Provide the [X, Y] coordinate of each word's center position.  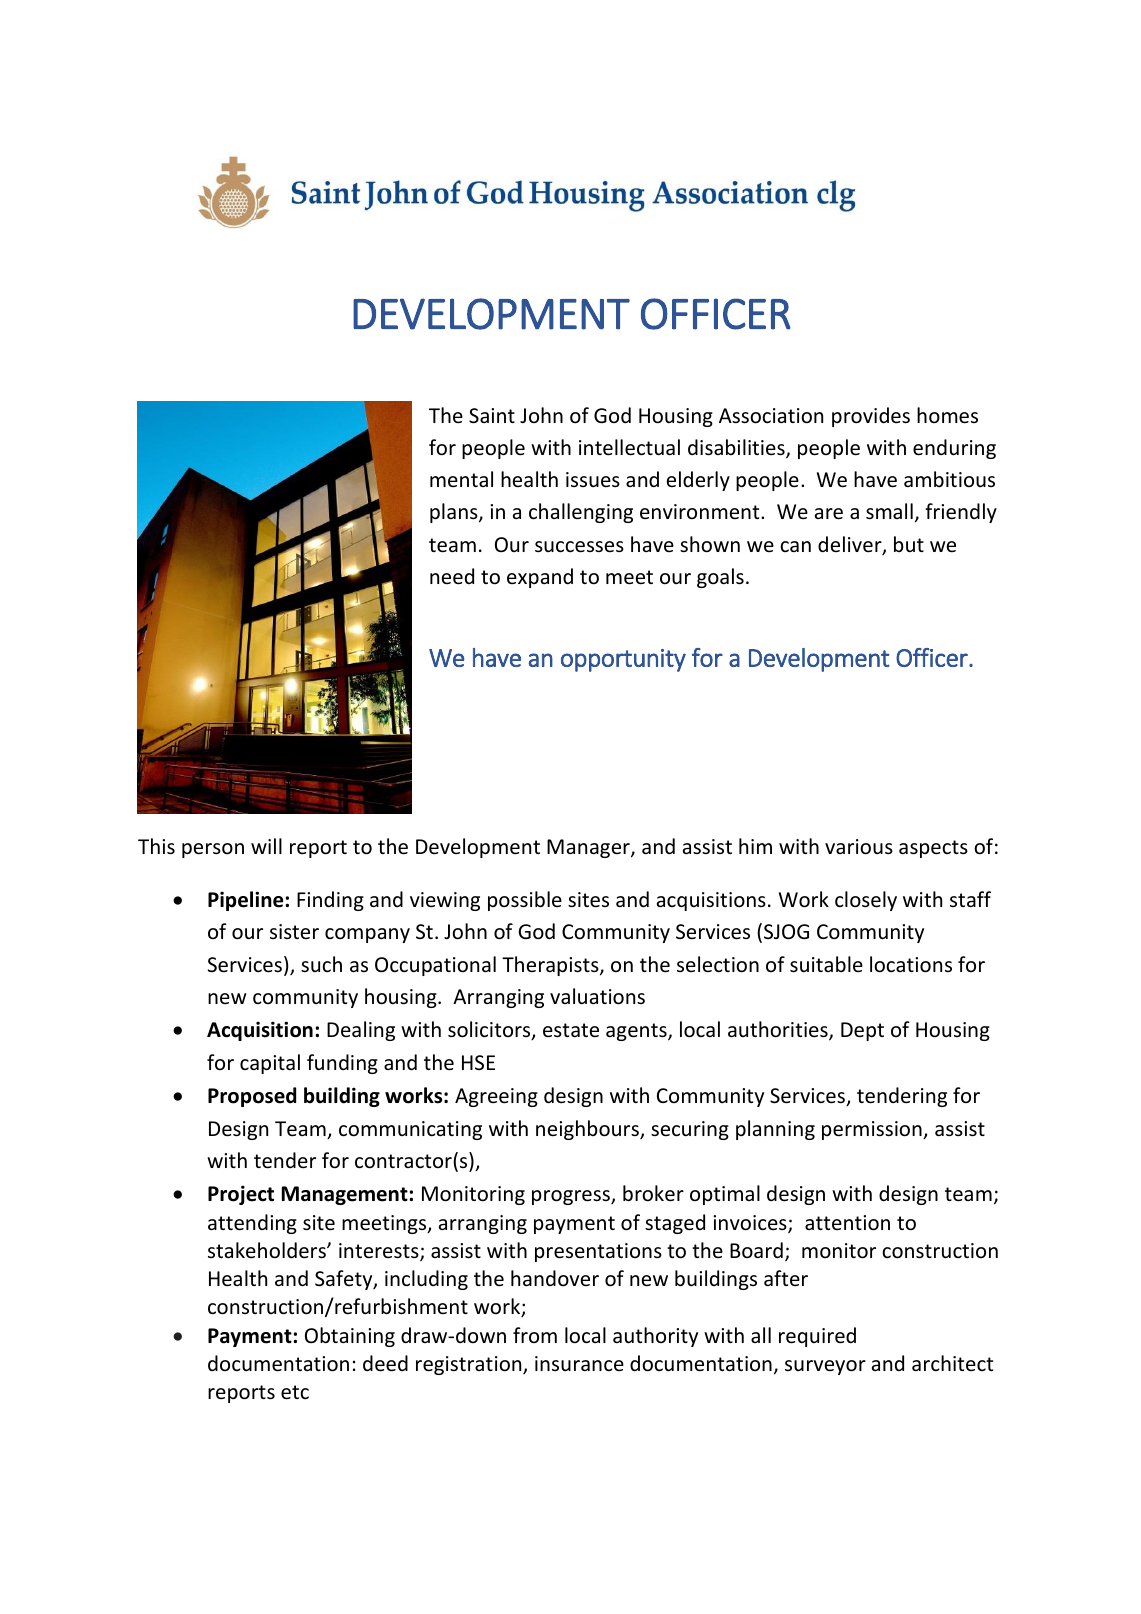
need [452, 576]
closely [866, 901]
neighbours [588, 1130]
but [909, 544]
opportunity [623, 660]
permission [873, 1130]
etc [295, 1392]
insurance [579, 1363]
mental [461, 479]
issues [593, 479]
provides [871, 417]
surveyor [825, 1367]
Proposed [252, 1097]
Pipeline [245, 901]
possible [525, 901]
